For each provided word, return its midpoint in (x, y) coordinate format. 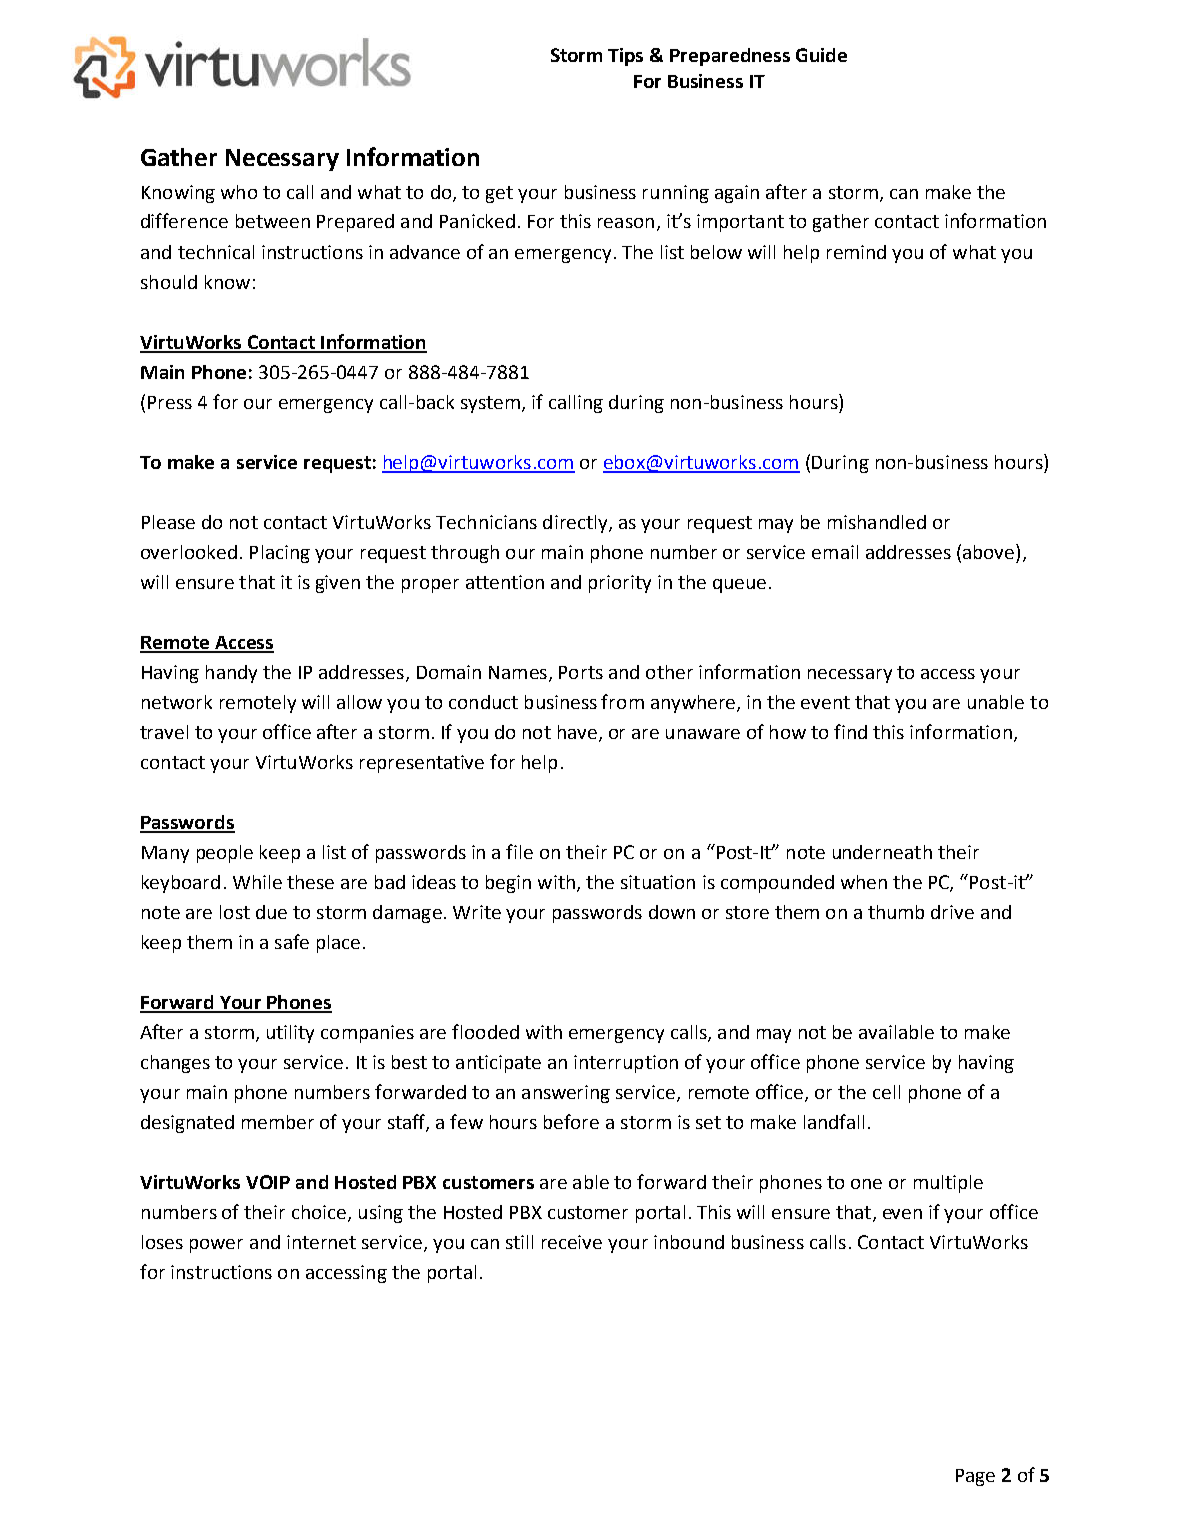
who (239, 192)
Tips (625, 57)
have (577, 732)
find (850, 731)
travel (164, 732)
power (216, 1246)
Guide (821, 55)
